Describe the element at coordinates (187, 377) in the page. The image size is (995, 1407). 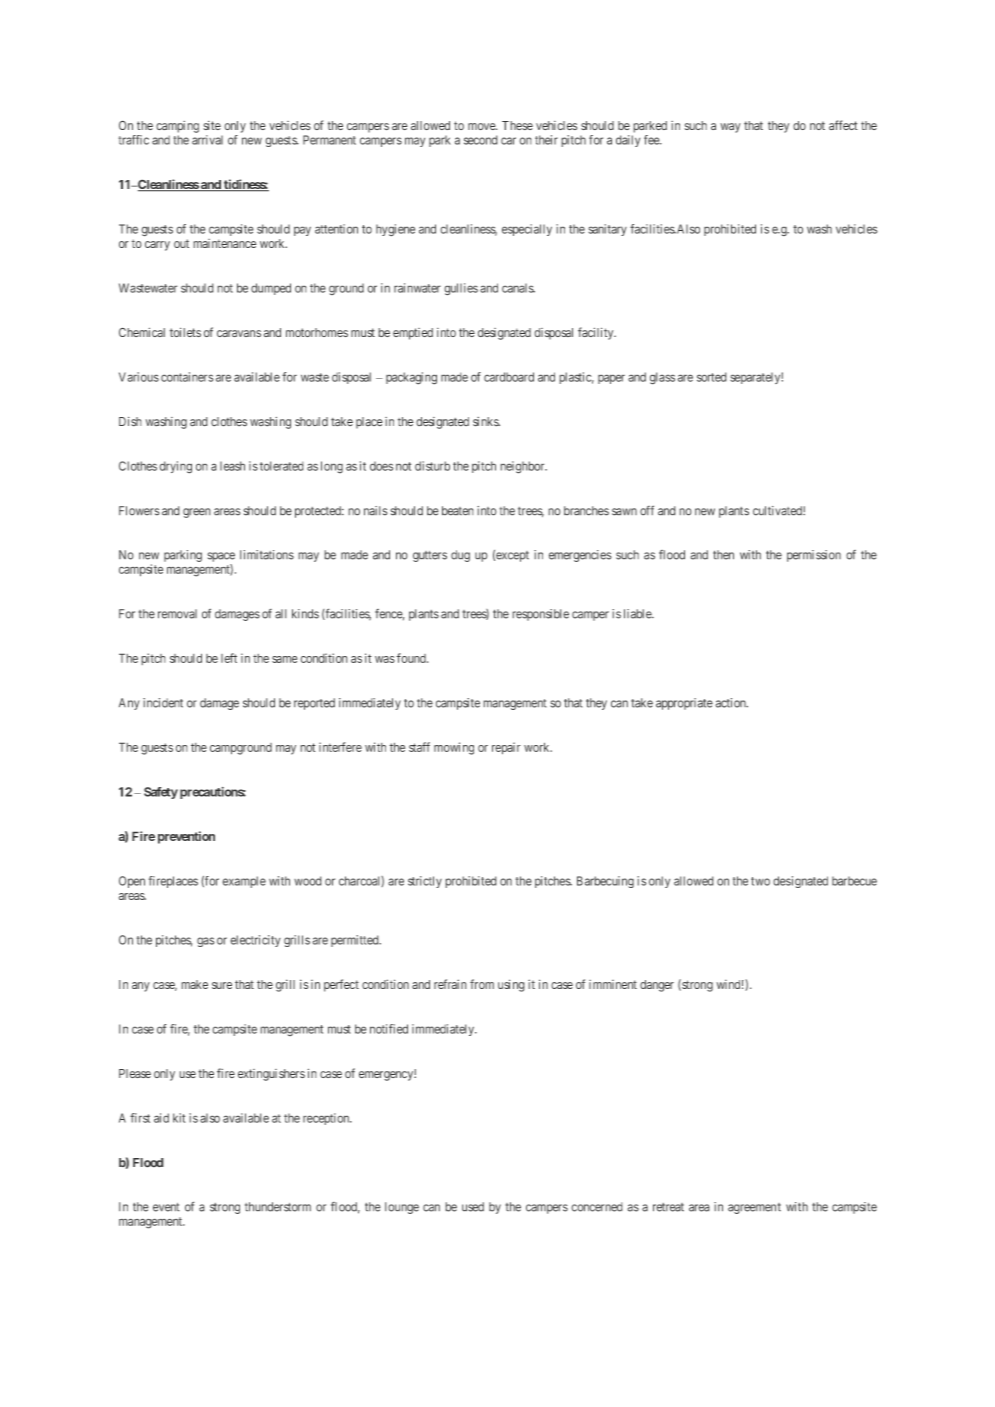
I see `containers` at that location.
